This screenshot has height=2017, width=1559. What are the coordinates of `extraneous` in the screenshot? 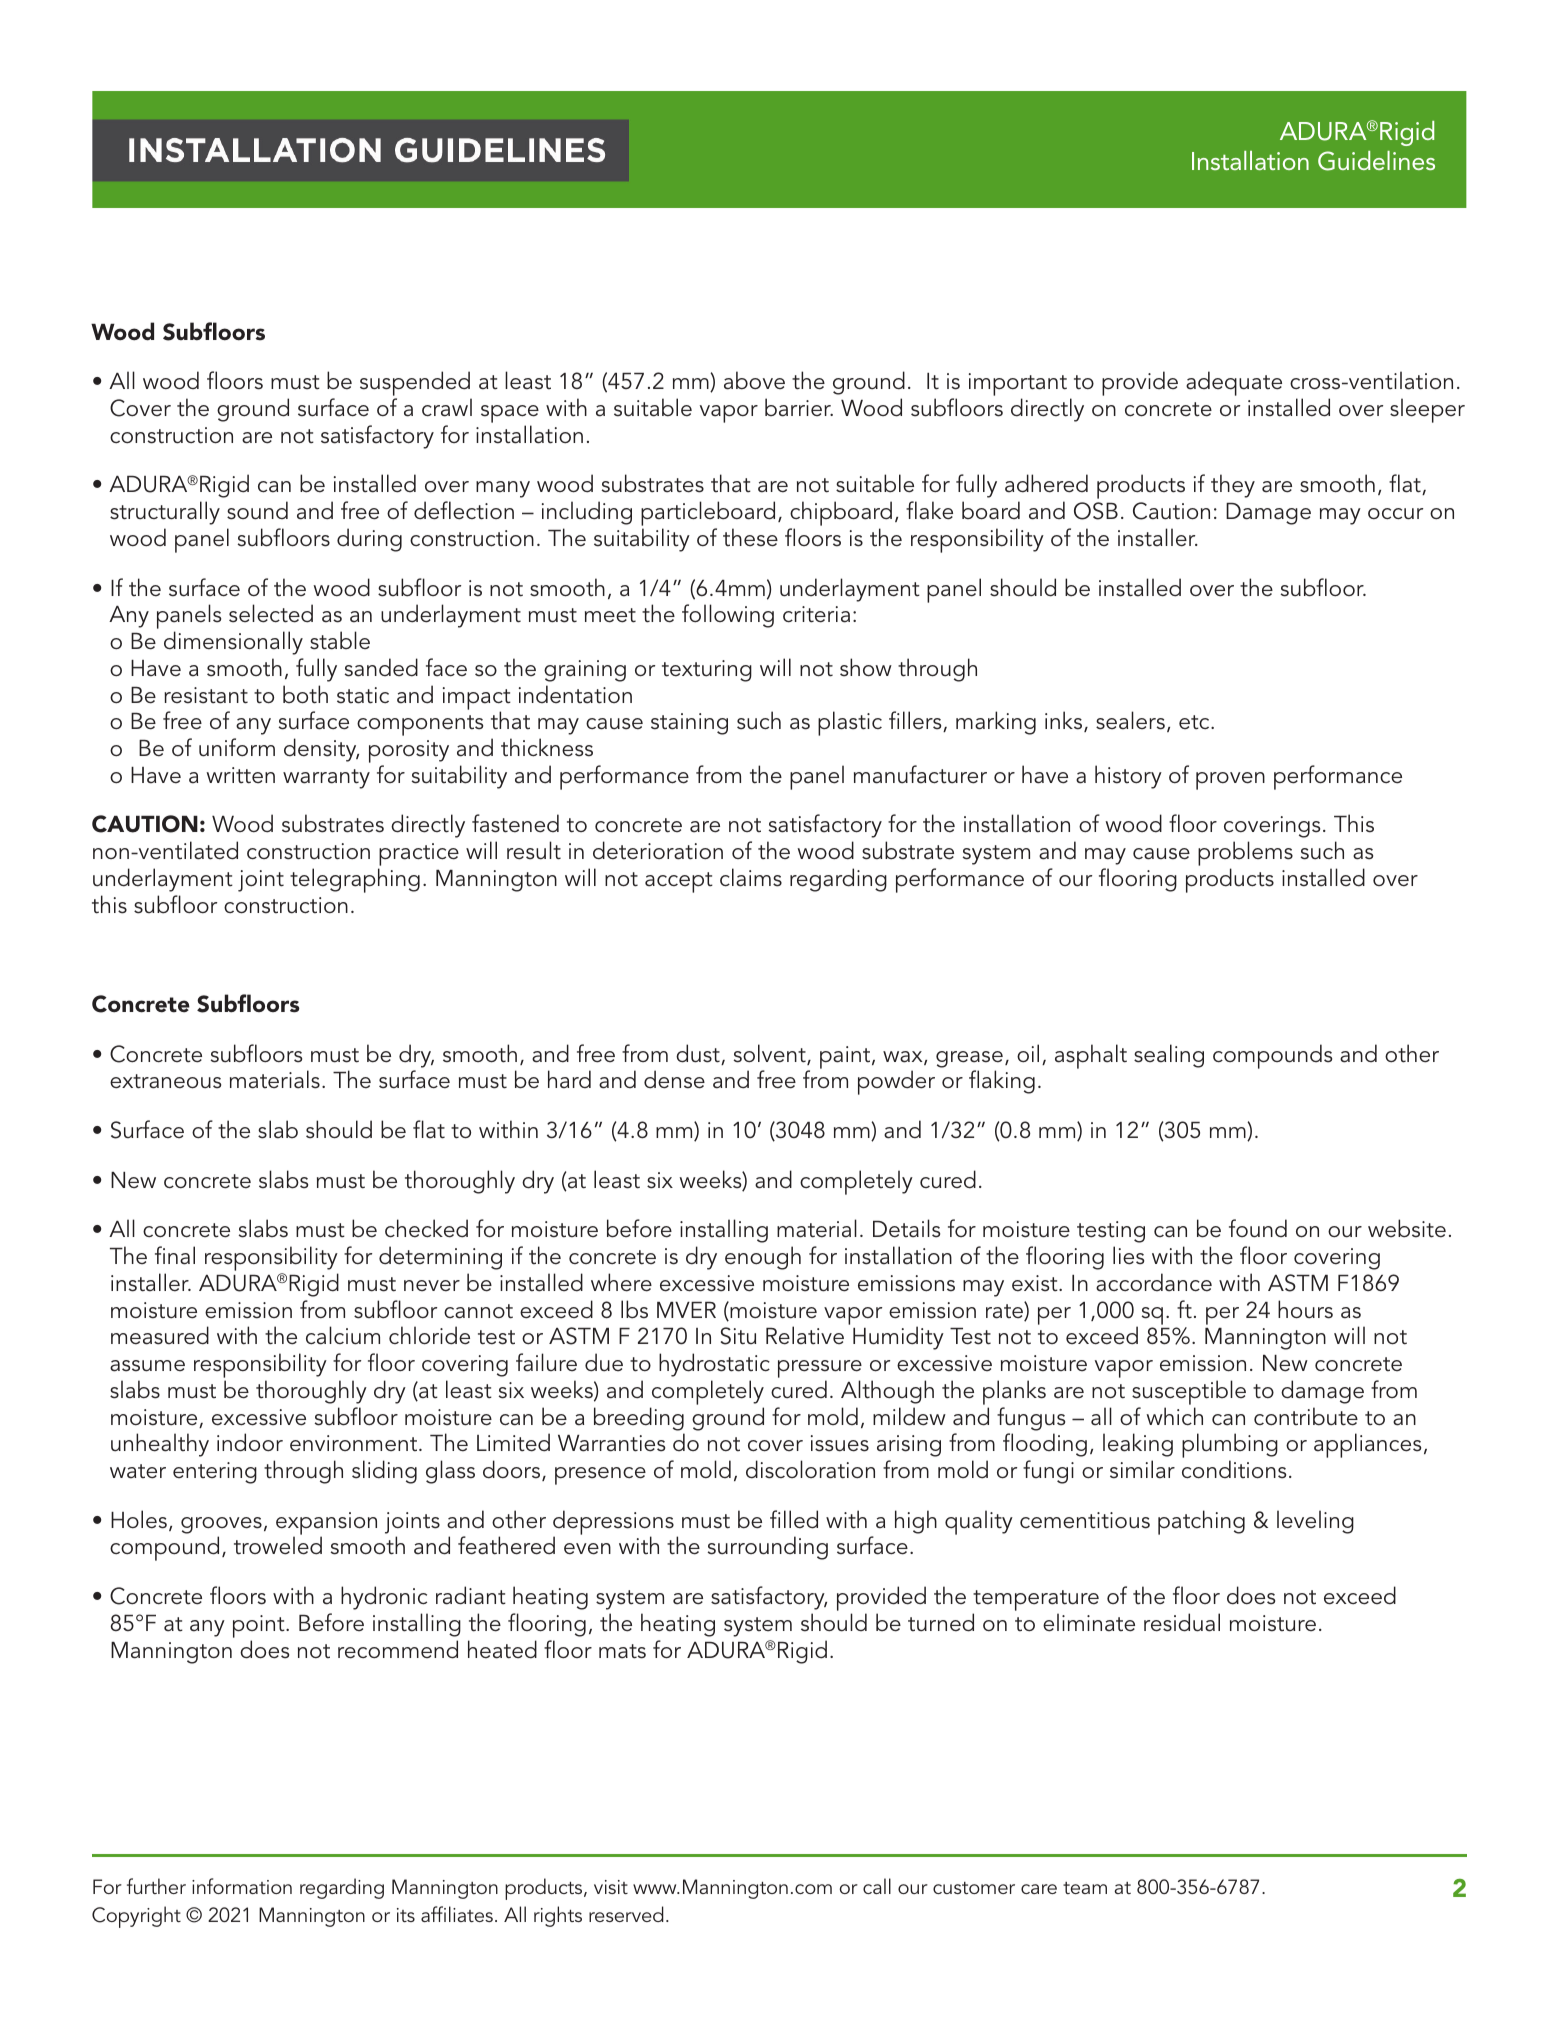 It's located at (165, 1081).
